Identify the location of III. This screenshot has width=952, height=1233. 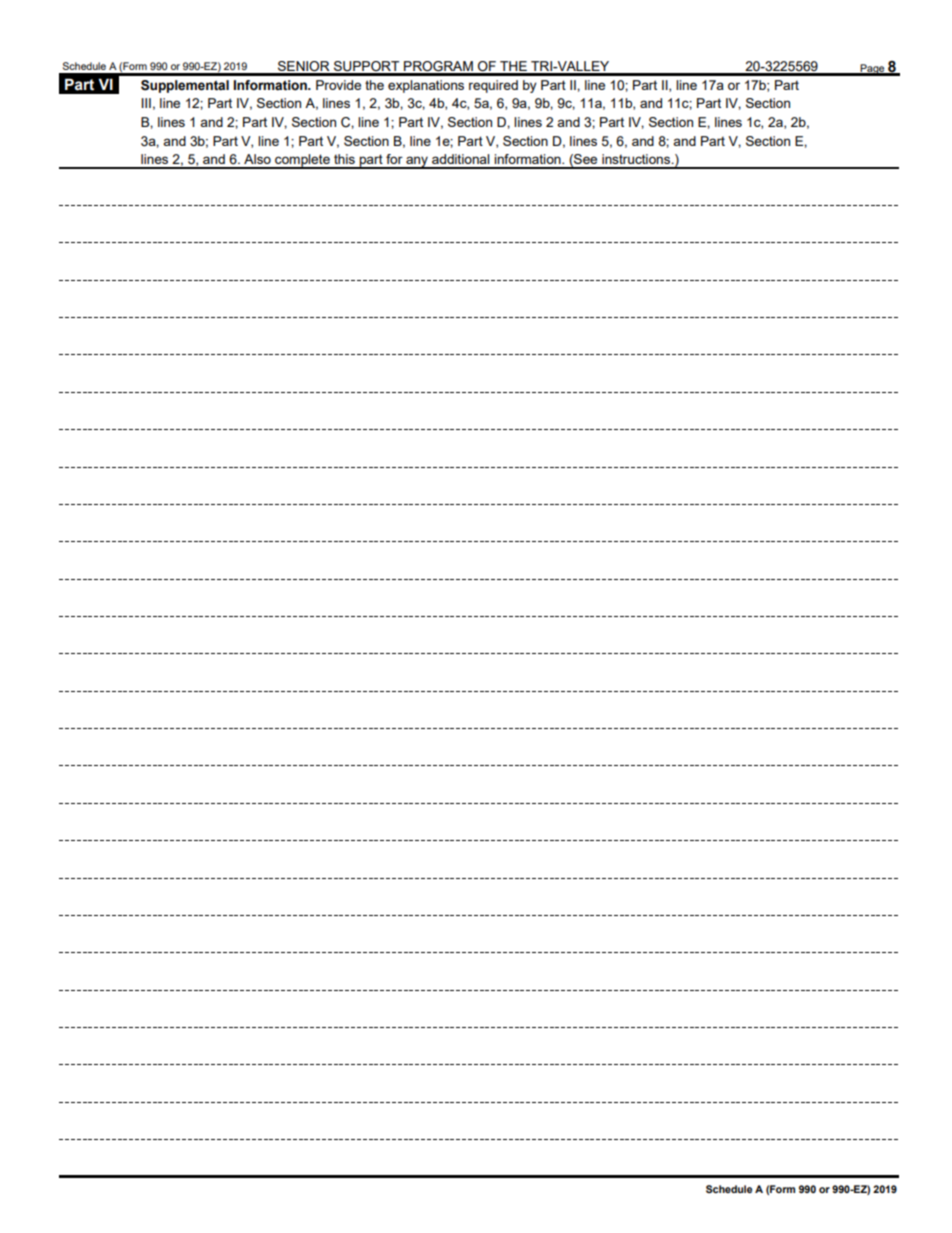
(146, 103).
